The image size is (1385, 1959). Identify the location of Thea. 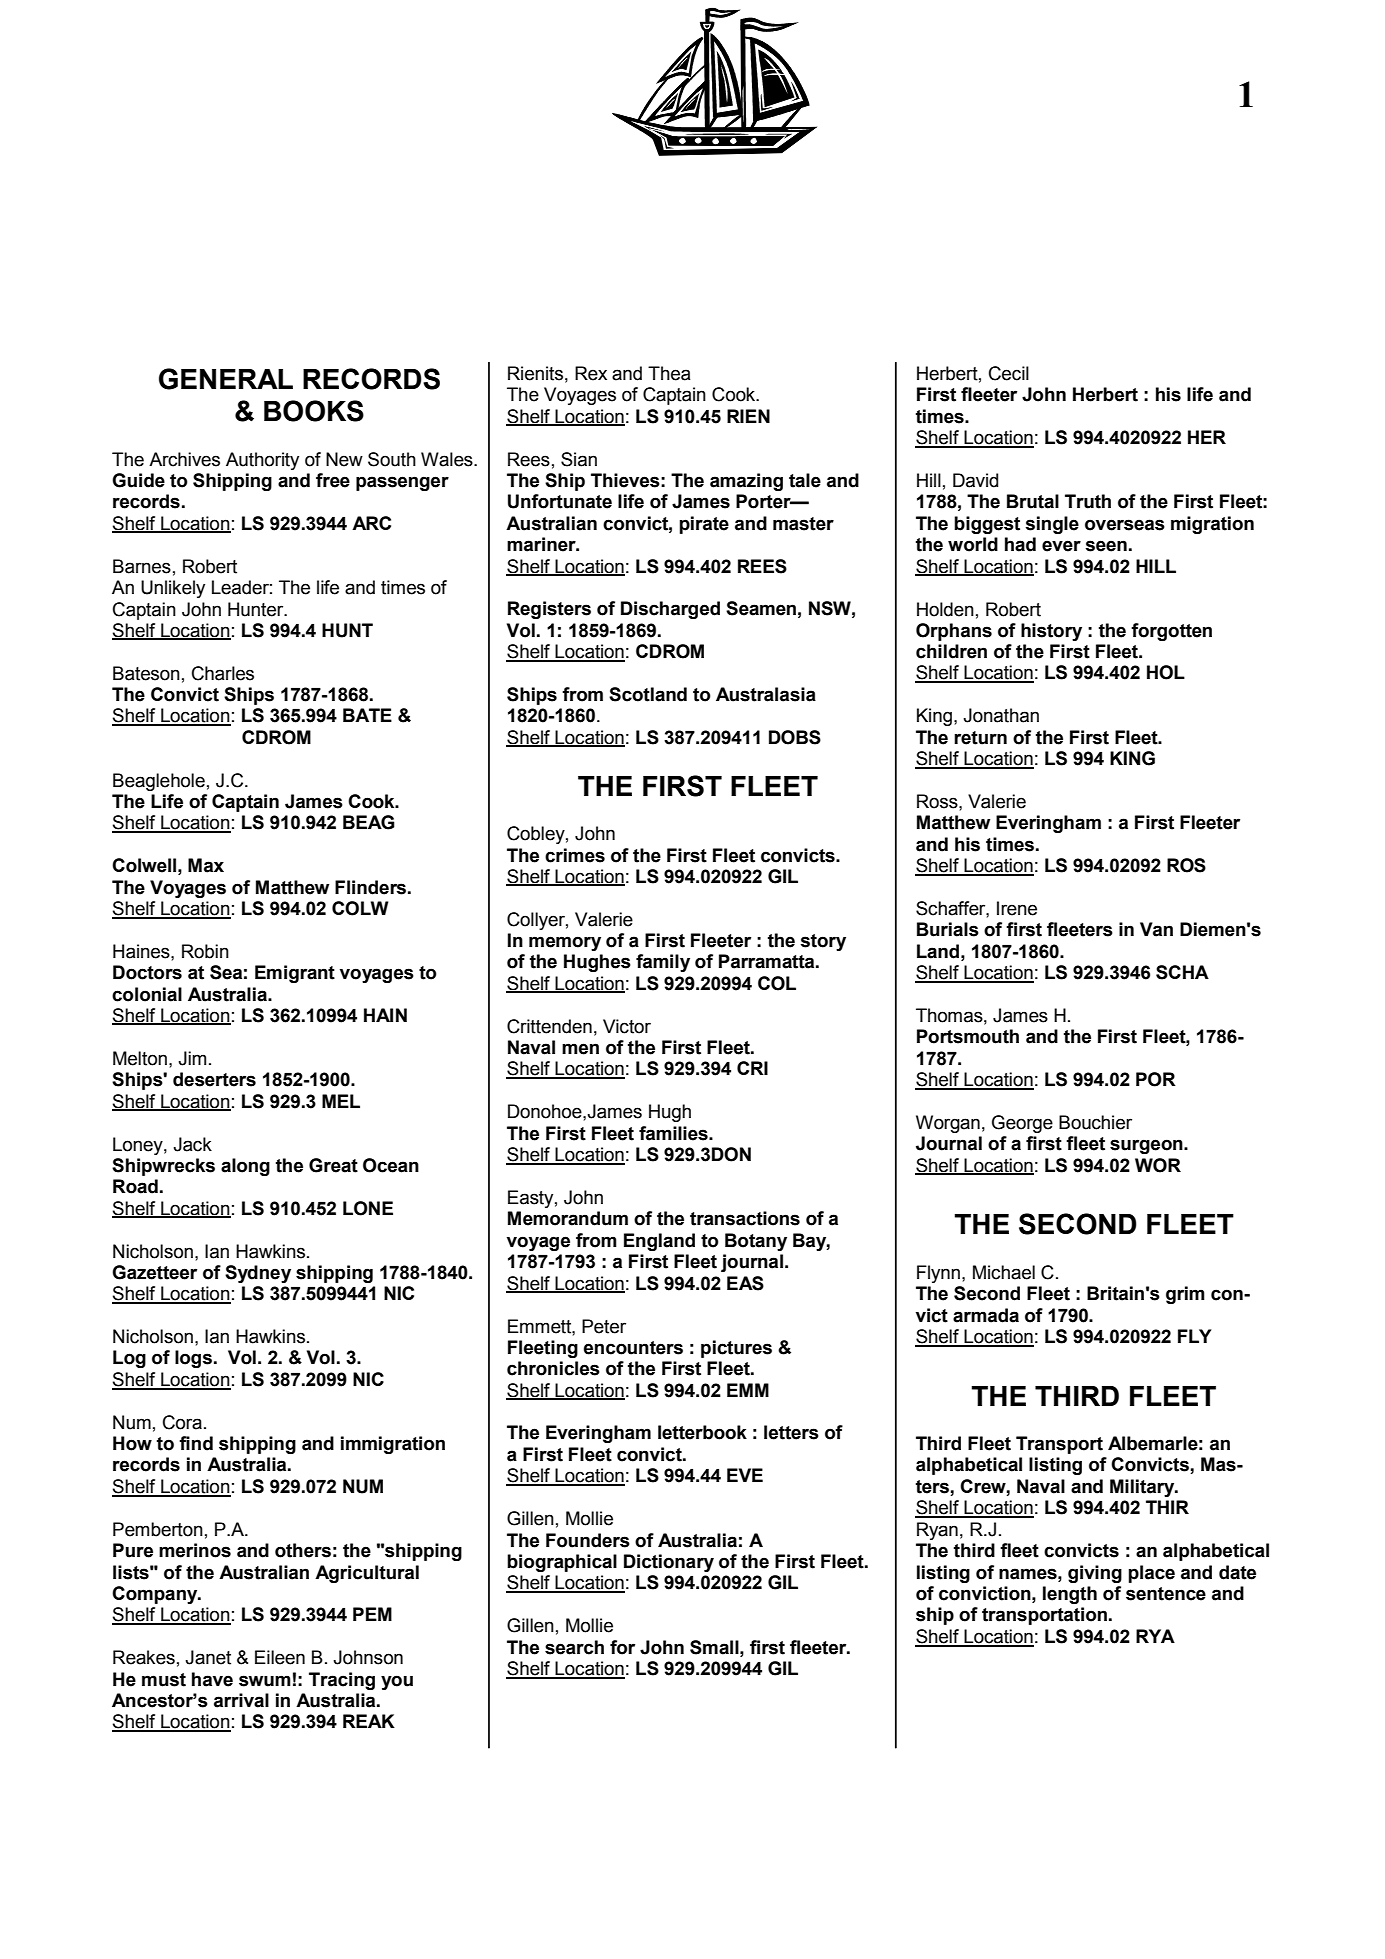
(669, 373).
